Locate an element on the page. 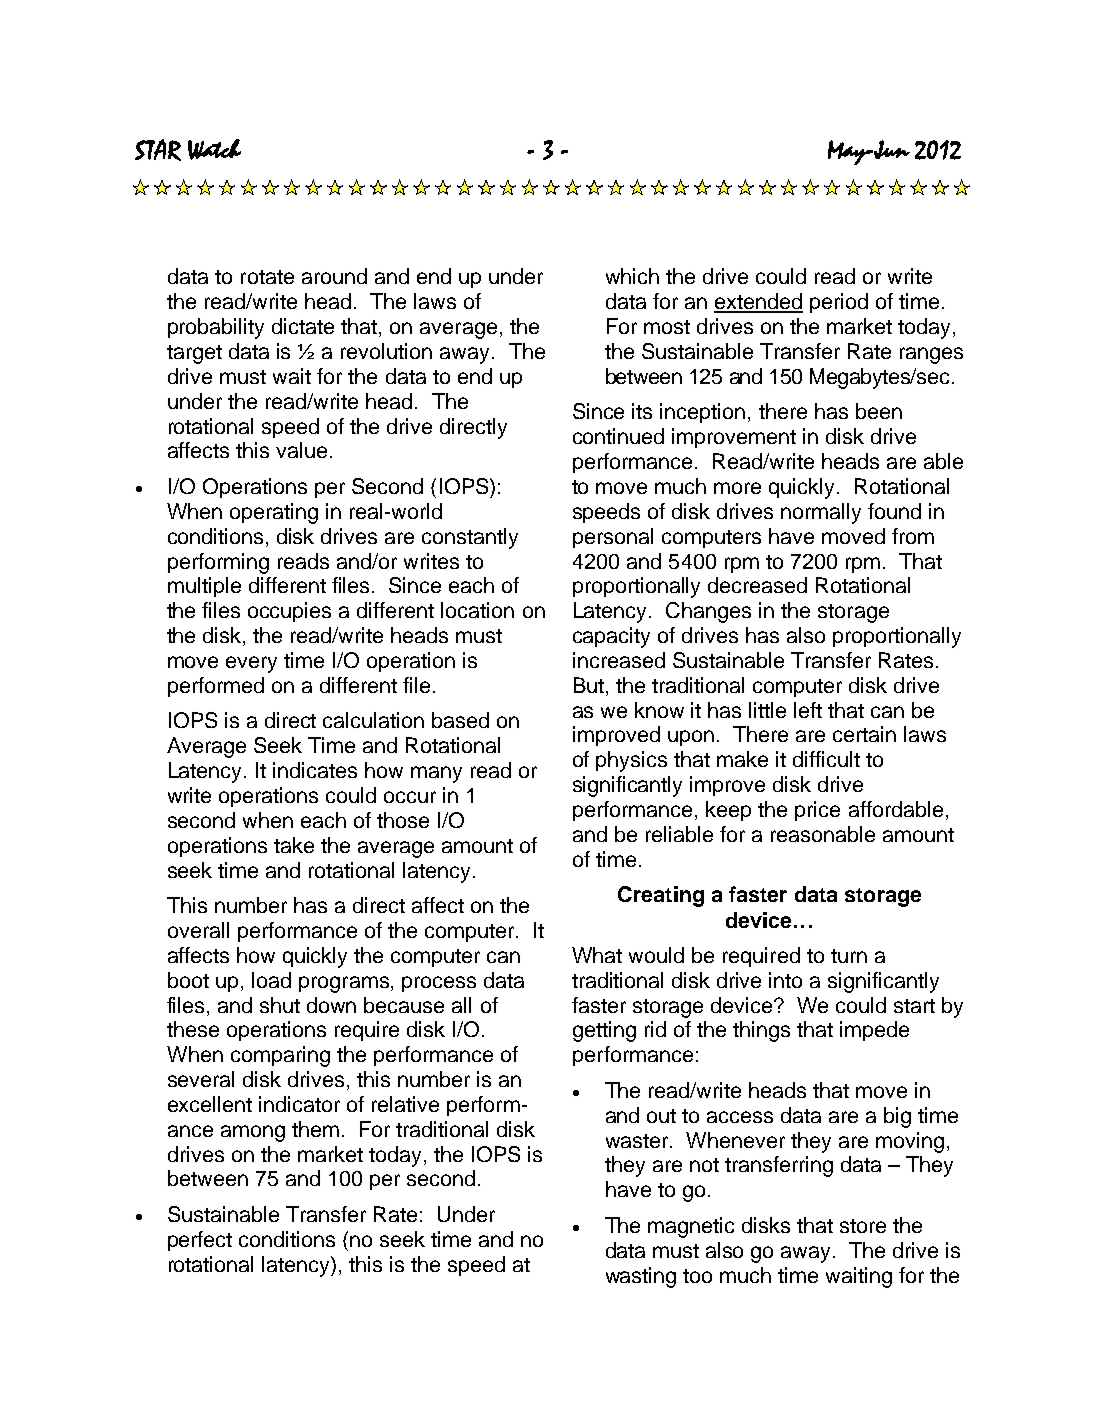 This image has height=1426, width=1102. load is located at coordinates (271, 980).
